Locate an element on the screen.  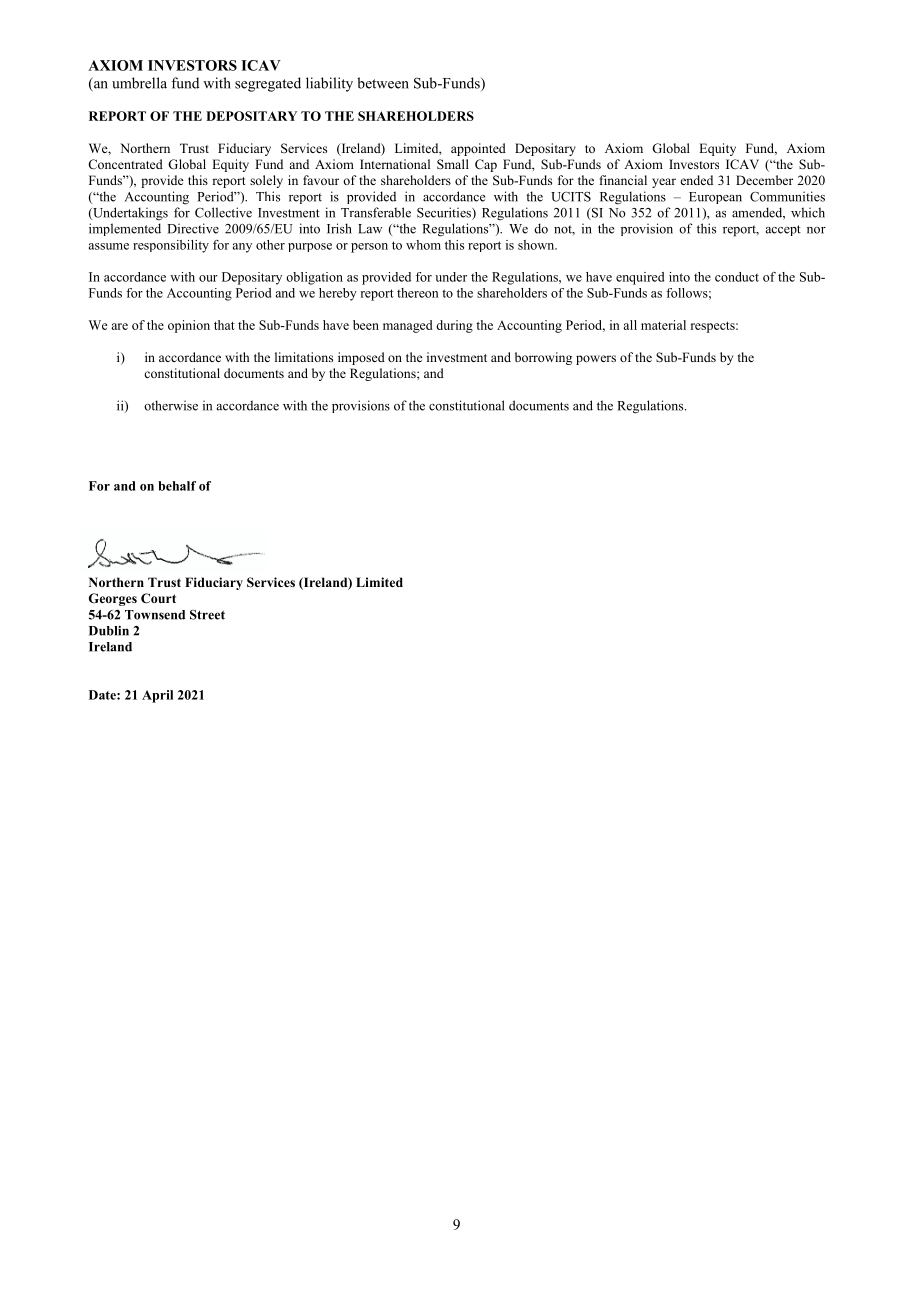
between is located at coordinates (383, 83).
